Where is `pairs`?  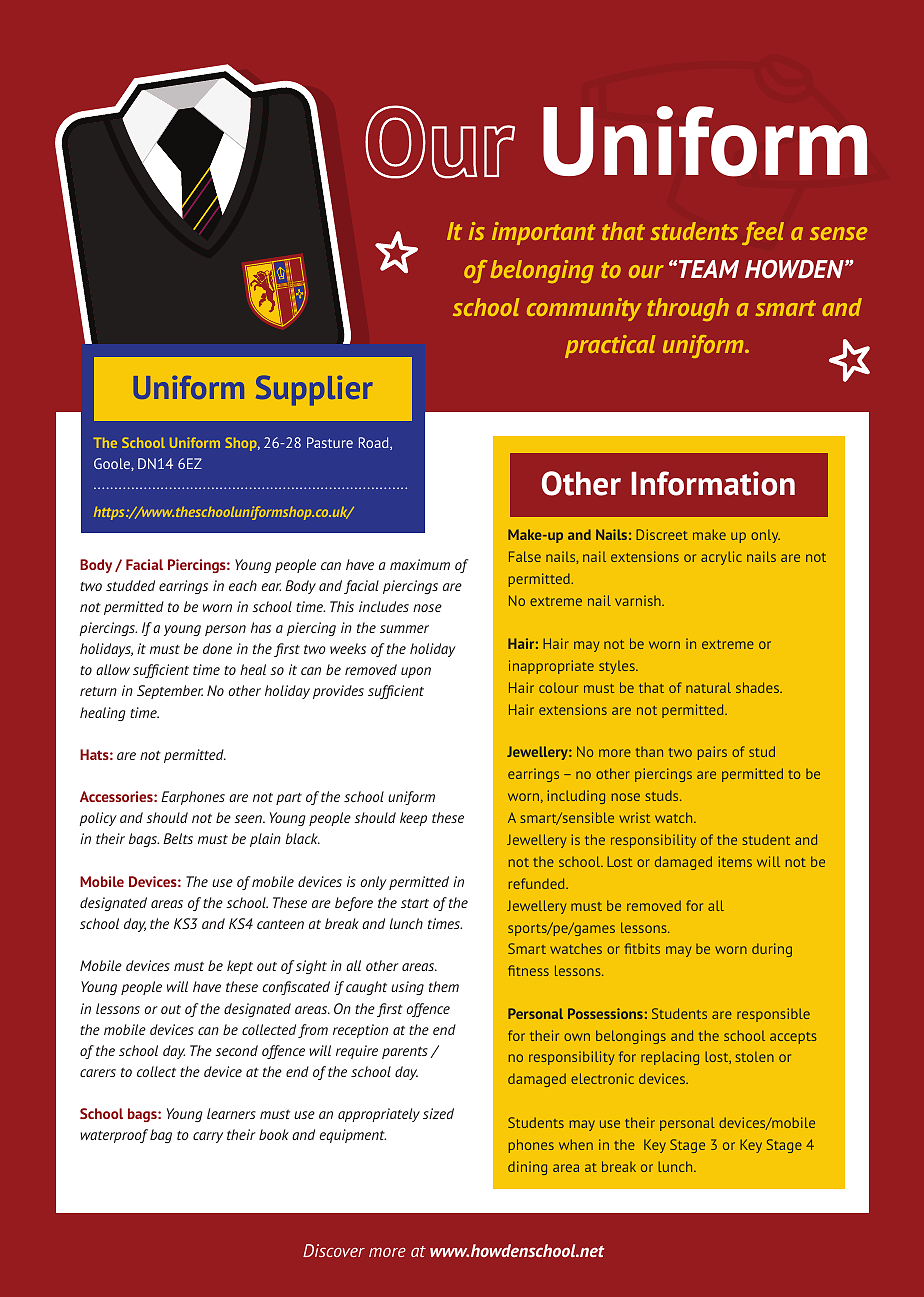 pairs is located at coordinates (712, 753).
